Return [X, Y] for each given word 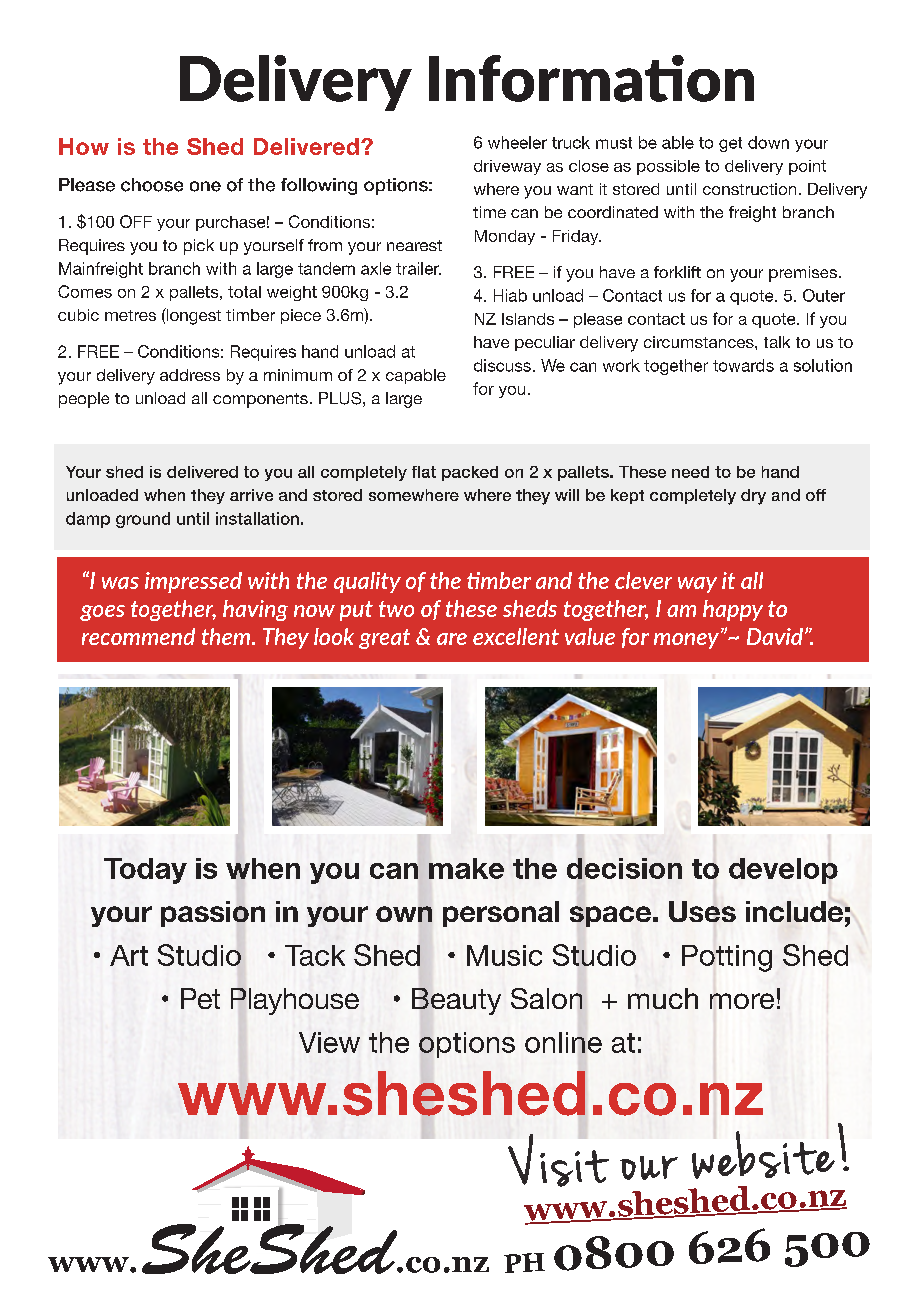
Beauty [456, 1001]
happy [733, 610]
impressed [193, 582]
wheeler [517, 142]
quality [367, 582]
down [768, 142]
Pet [200, 998]
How [84, 146]
